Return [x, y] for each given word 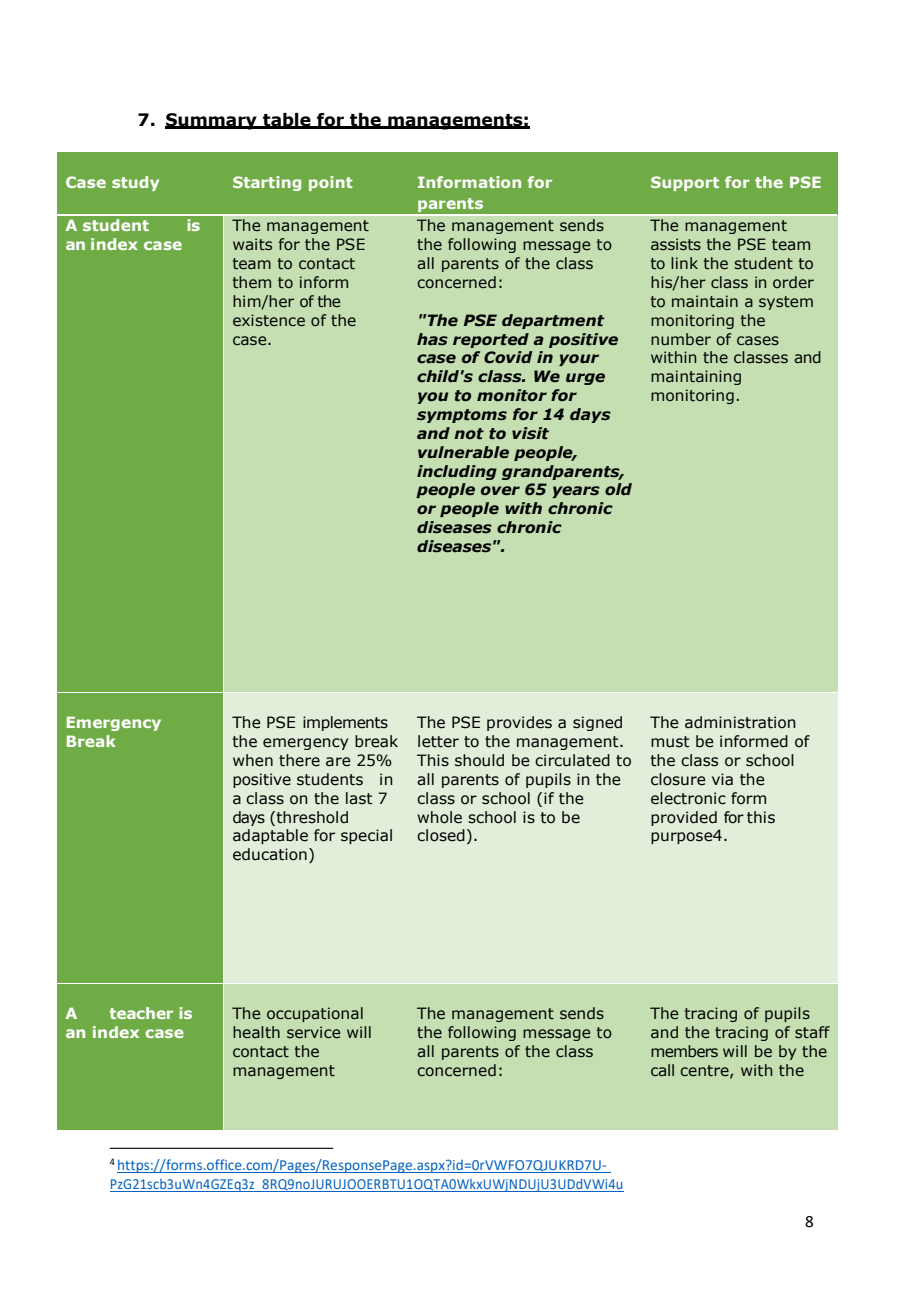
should [479, 760]
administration [740, 722]
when [253, 760]
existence [269, 320]
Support [685, 183]
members [684, 1051]
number [681, 339]
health [256, 1032]
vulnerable [463, 452]
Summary [212, 121]
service [313, 1032]
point [331, 183]
